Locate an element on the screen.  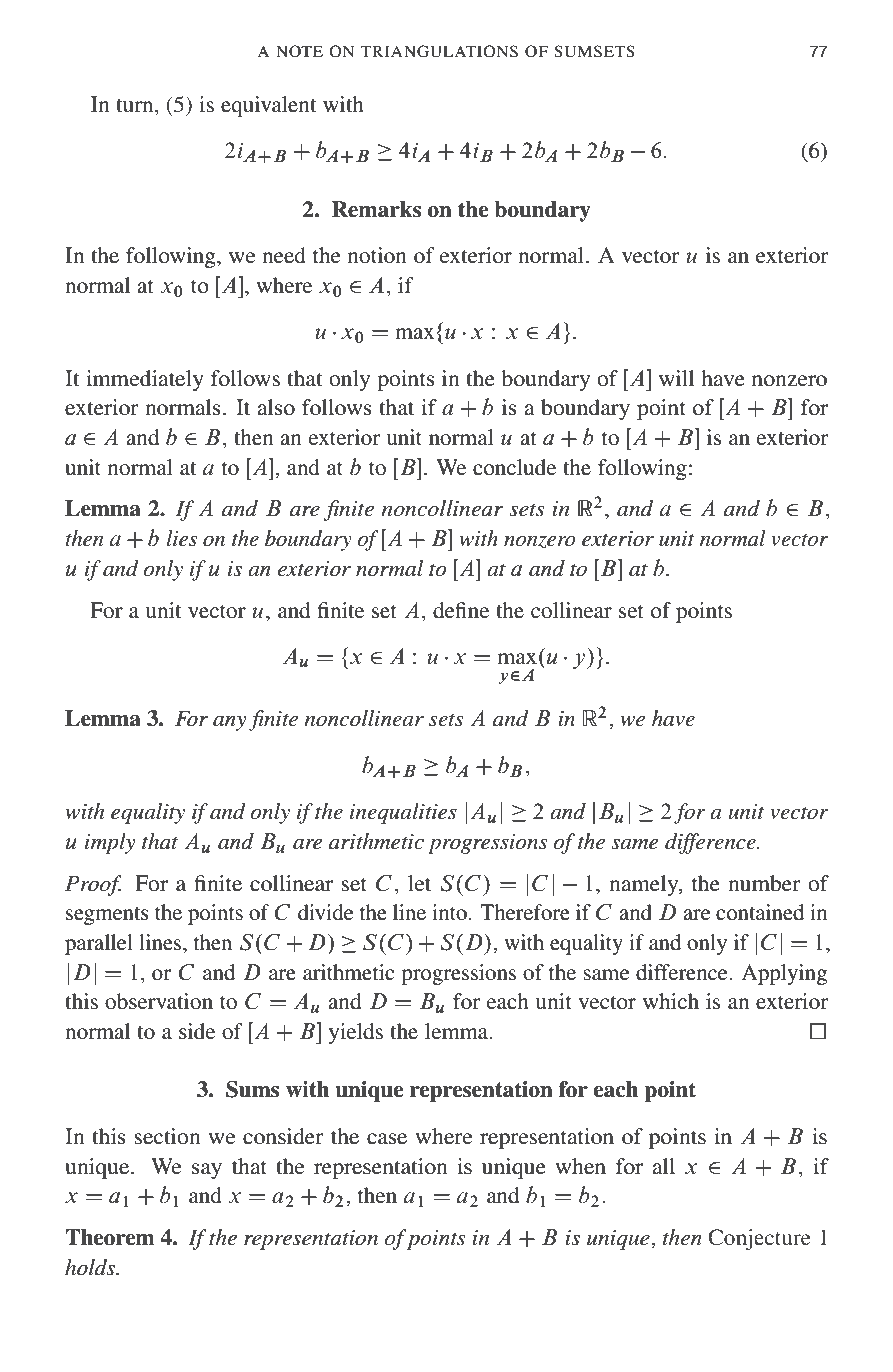
NOTE is located at coordinates (299, 51).
